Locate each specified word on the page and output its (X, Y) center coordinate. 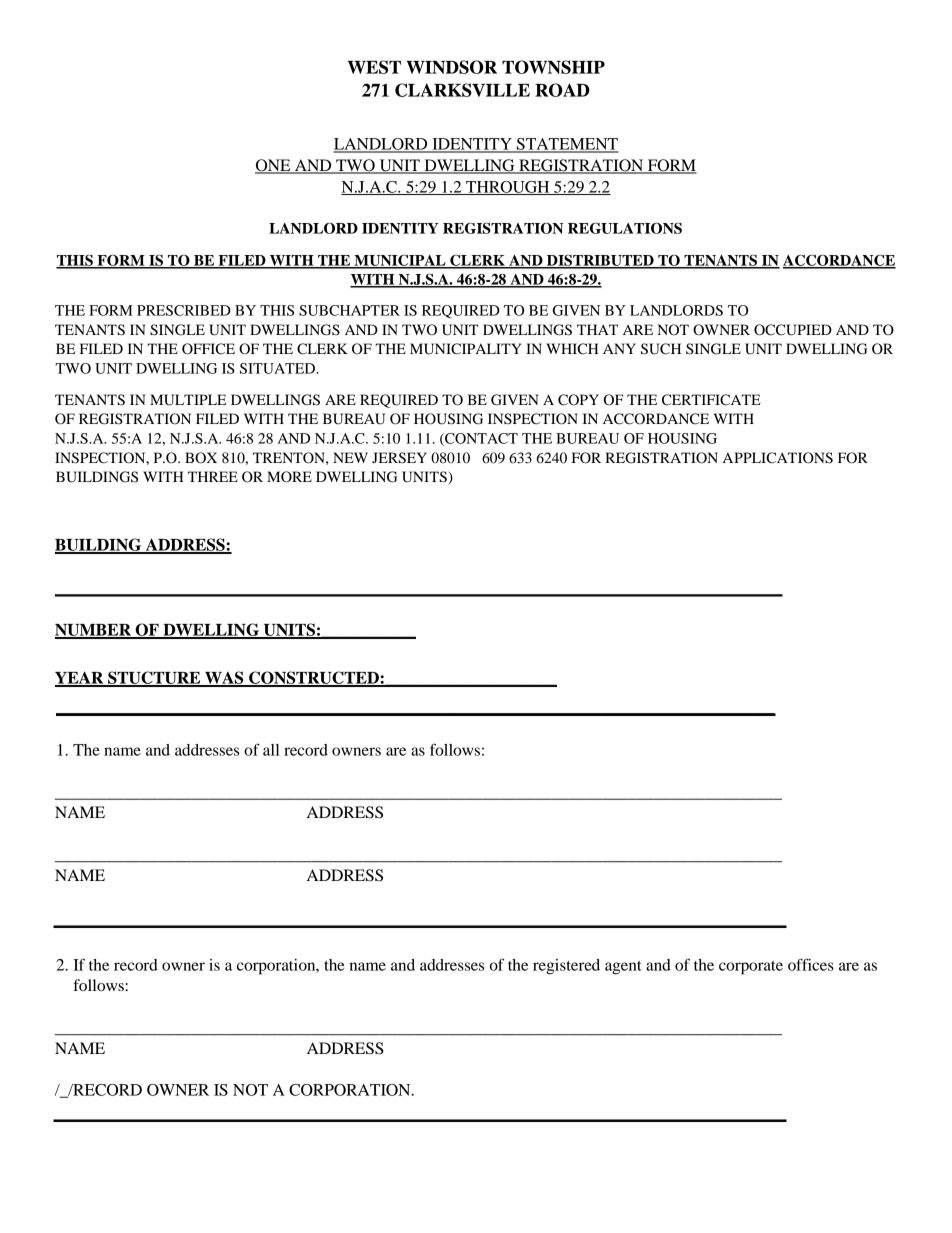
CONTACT (480, 439)
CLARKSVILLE (462, 90)
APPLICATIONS (778, 458)
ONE (274, 166)
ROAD (562, 90)
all (271, 750)
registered (566, 967)
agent (623, 968)
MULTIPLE (188, 400)
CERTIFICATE (711, 400)
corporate (751, 968)
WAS (224, 678)
